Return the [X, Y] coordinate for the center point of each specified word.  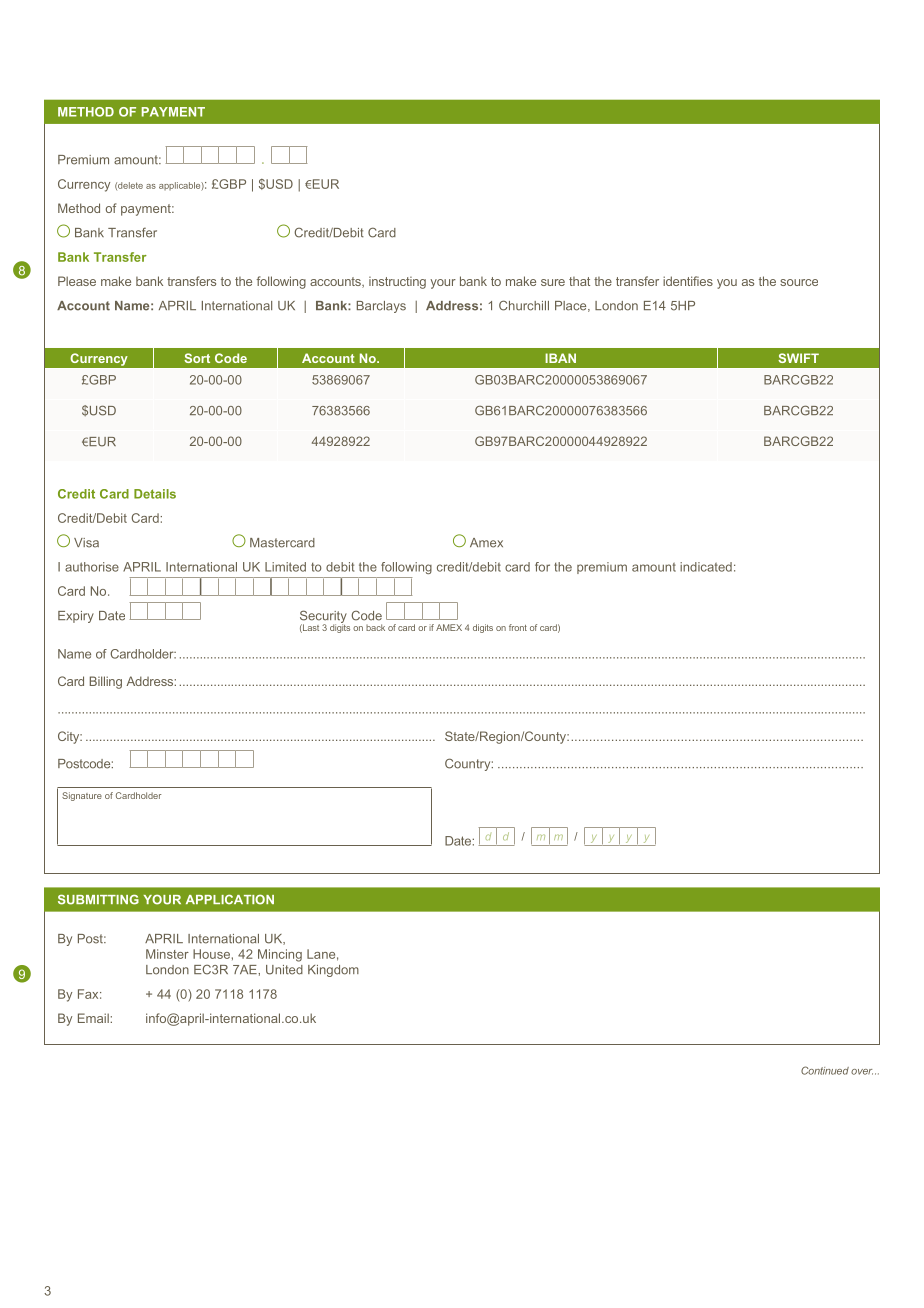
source [799, 282]
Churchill [524, 305]
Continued [825, 1070]
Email [94, 1018]
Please [77, 281]
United [284, 970]
